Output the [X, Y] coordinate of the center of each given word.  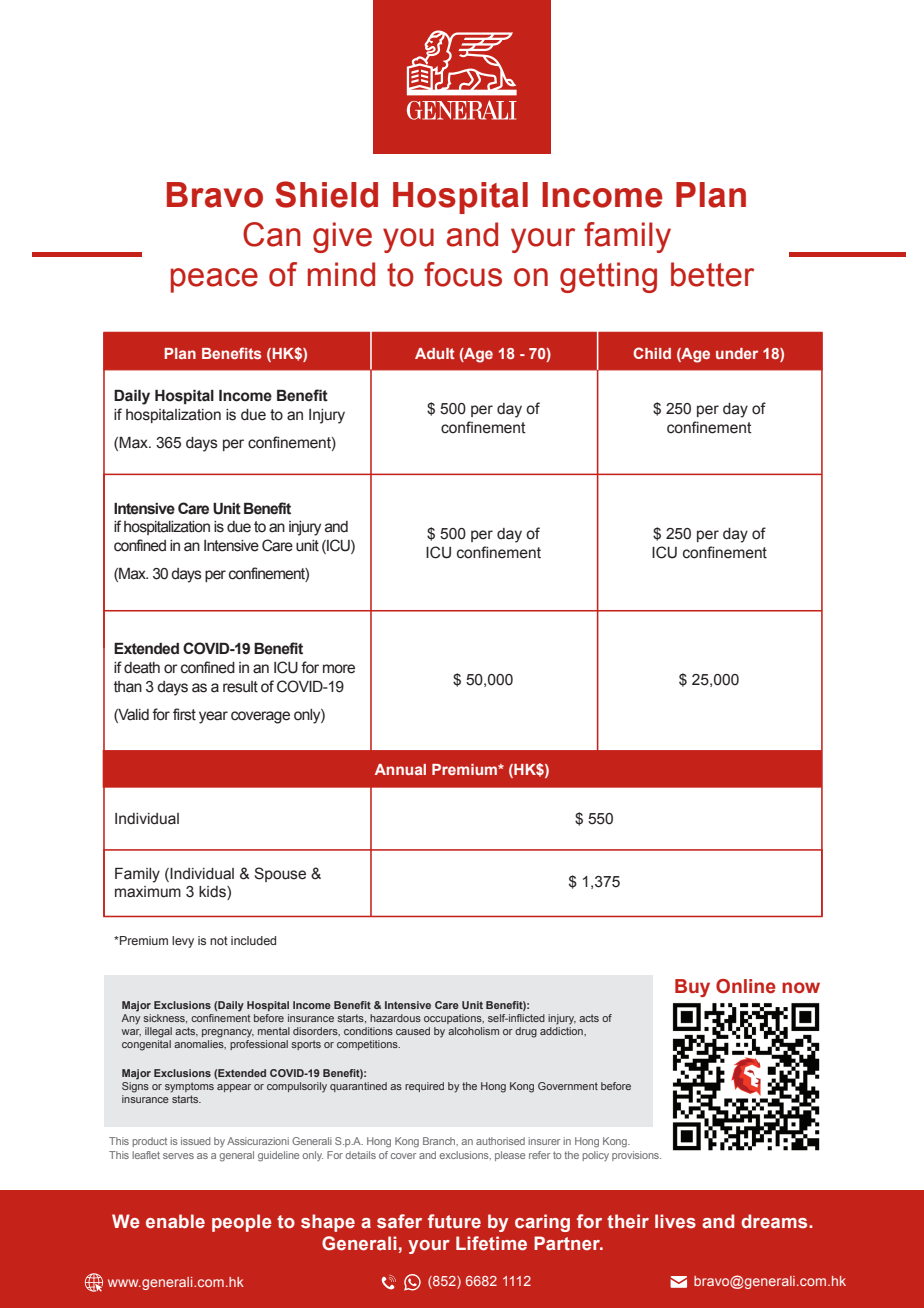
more [339, 669]
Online [746, 986]
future [454, 1221]
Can [272, 234]
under [737, 353]
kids [213, 893]
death [142, 668]
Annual [400, 769]
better [712, 274]
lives [675, 1221]
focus [463, 274]
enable [175, 1221]
